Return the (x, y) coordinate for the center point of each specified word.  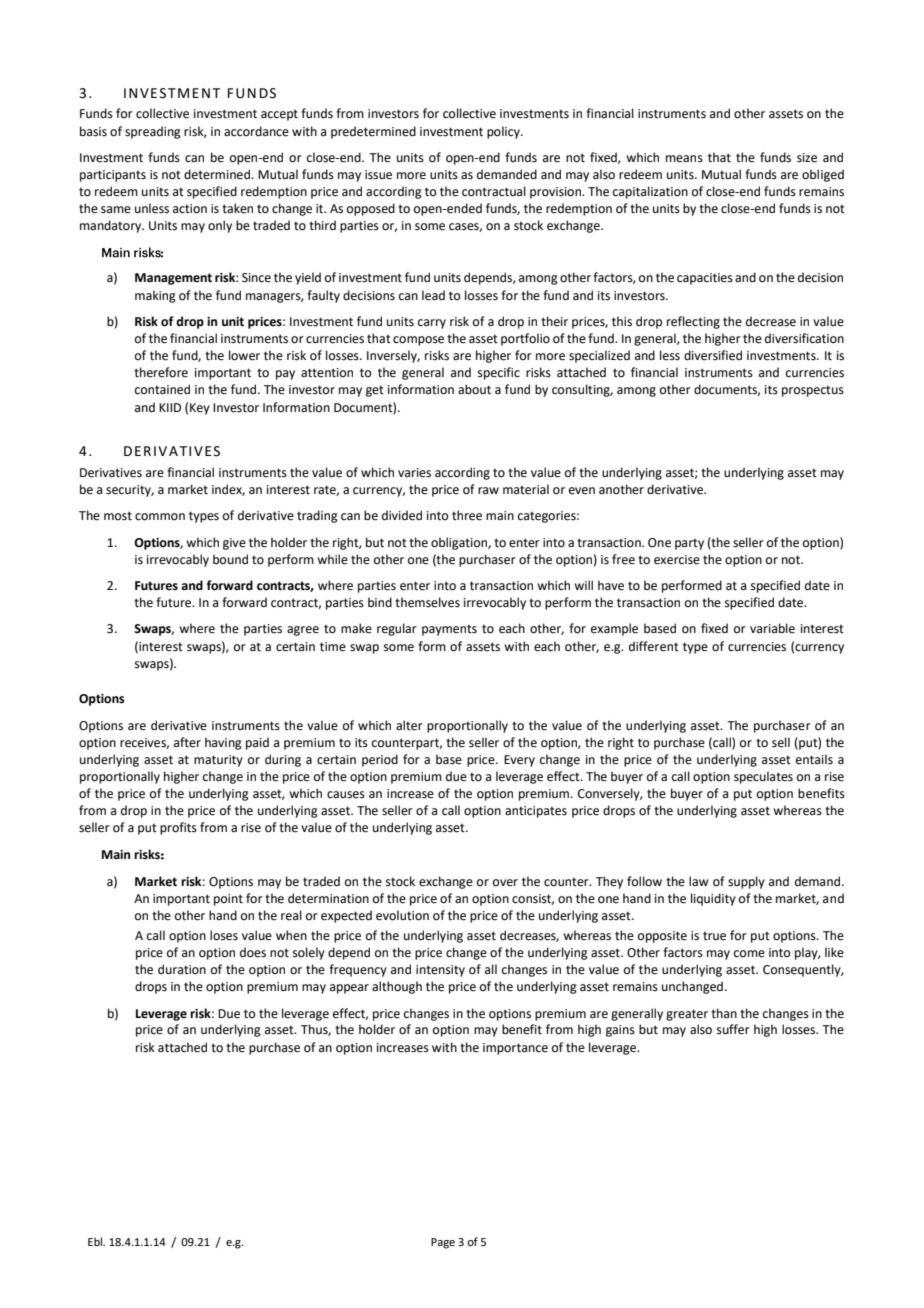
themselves (427, 602)
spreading (153, 132)
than (724, 1013)
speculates (763, 777)
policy (504, 132)
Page (443, 1243)
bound (230, 559)
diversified (713, 355)
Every (519, 761)
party (689, 544)
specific (499, 373)
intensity (440, 971)
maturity (218, 761)
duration (182, 969)
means (684, 159)
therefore (161, 372)
